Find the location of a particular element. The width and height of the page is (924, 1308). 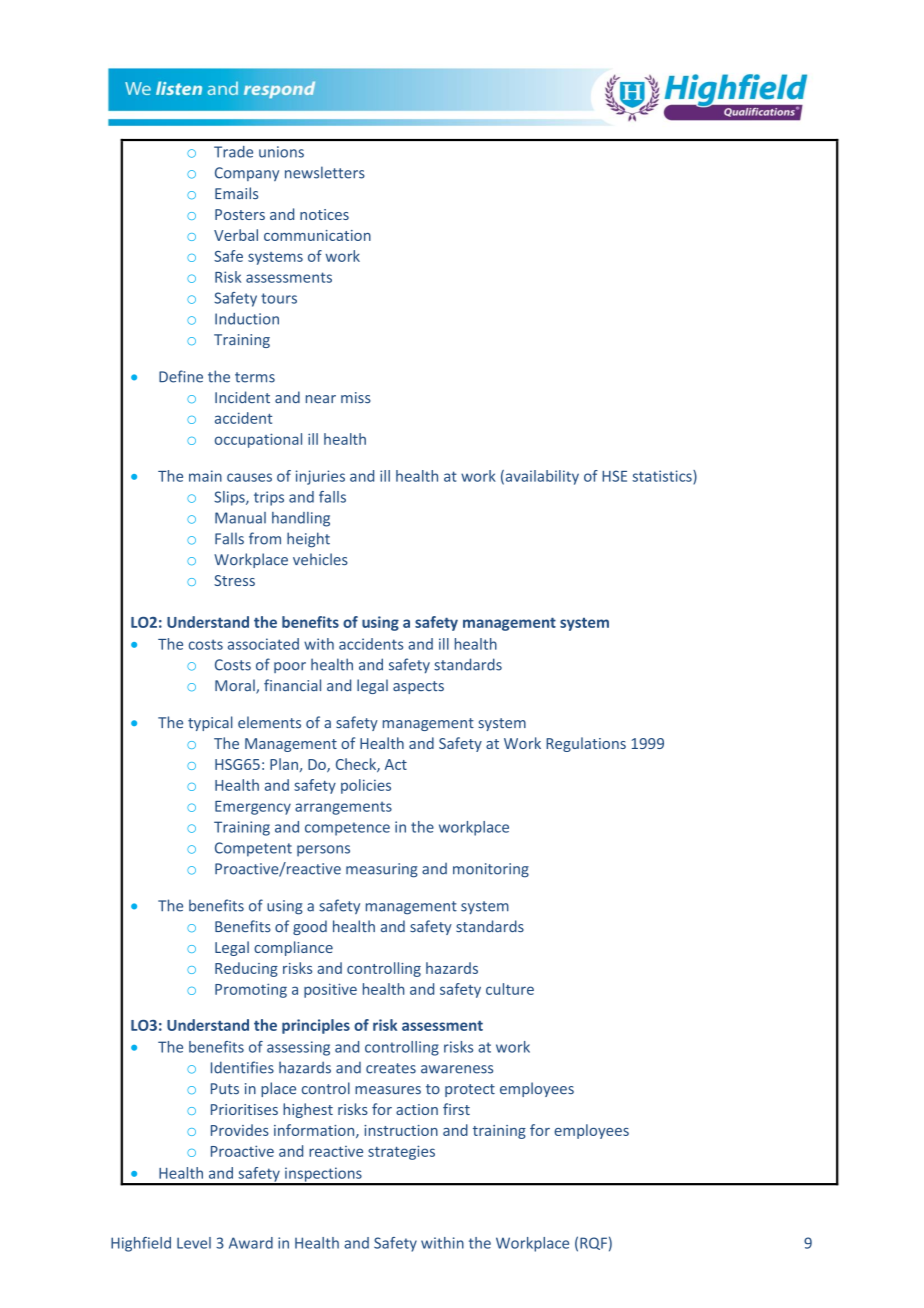

measuring is located at coordinates (382, 870).
